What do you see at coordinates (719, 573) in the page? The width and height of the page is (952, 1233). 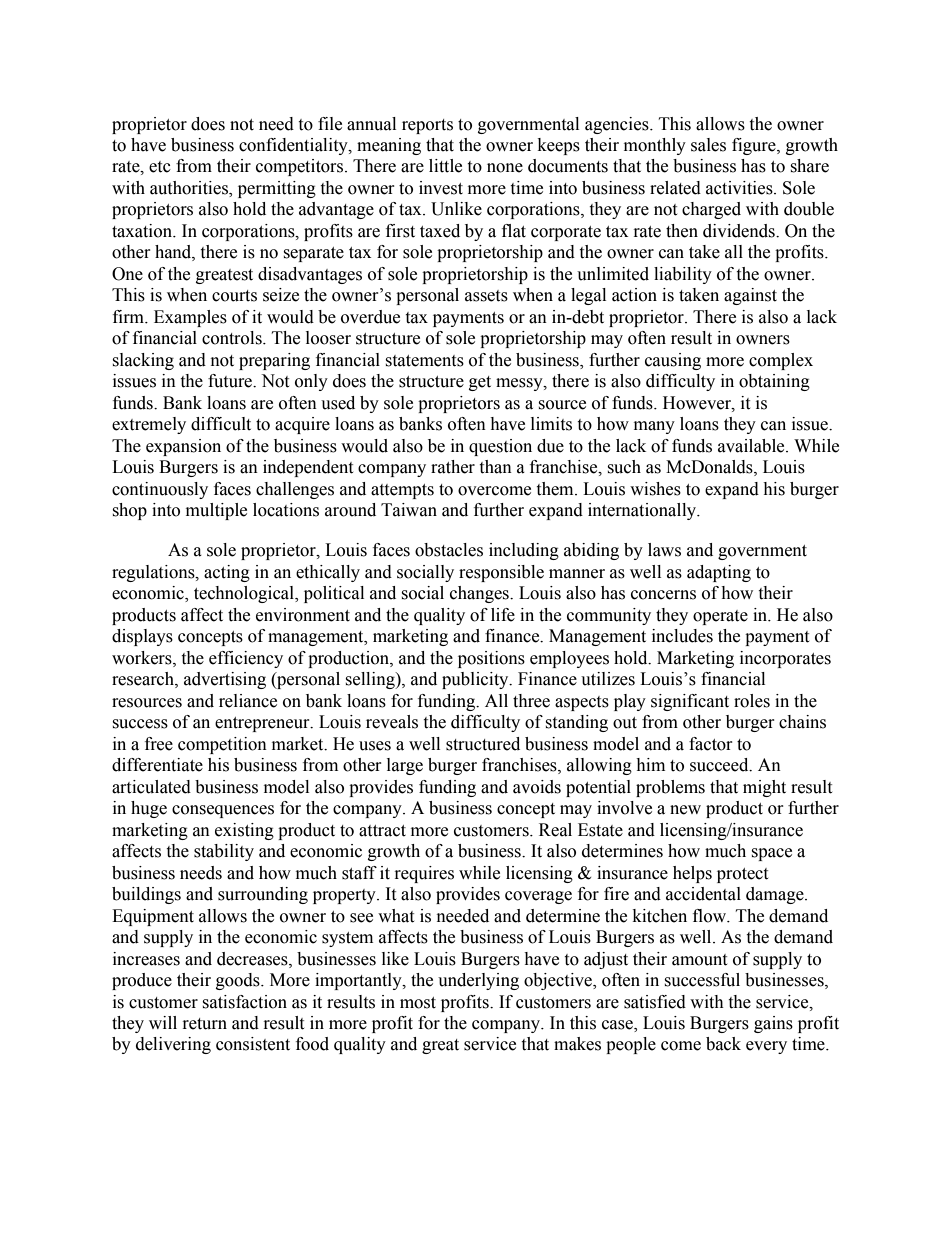 I see `adapting` at bounding box center [719, 573].
